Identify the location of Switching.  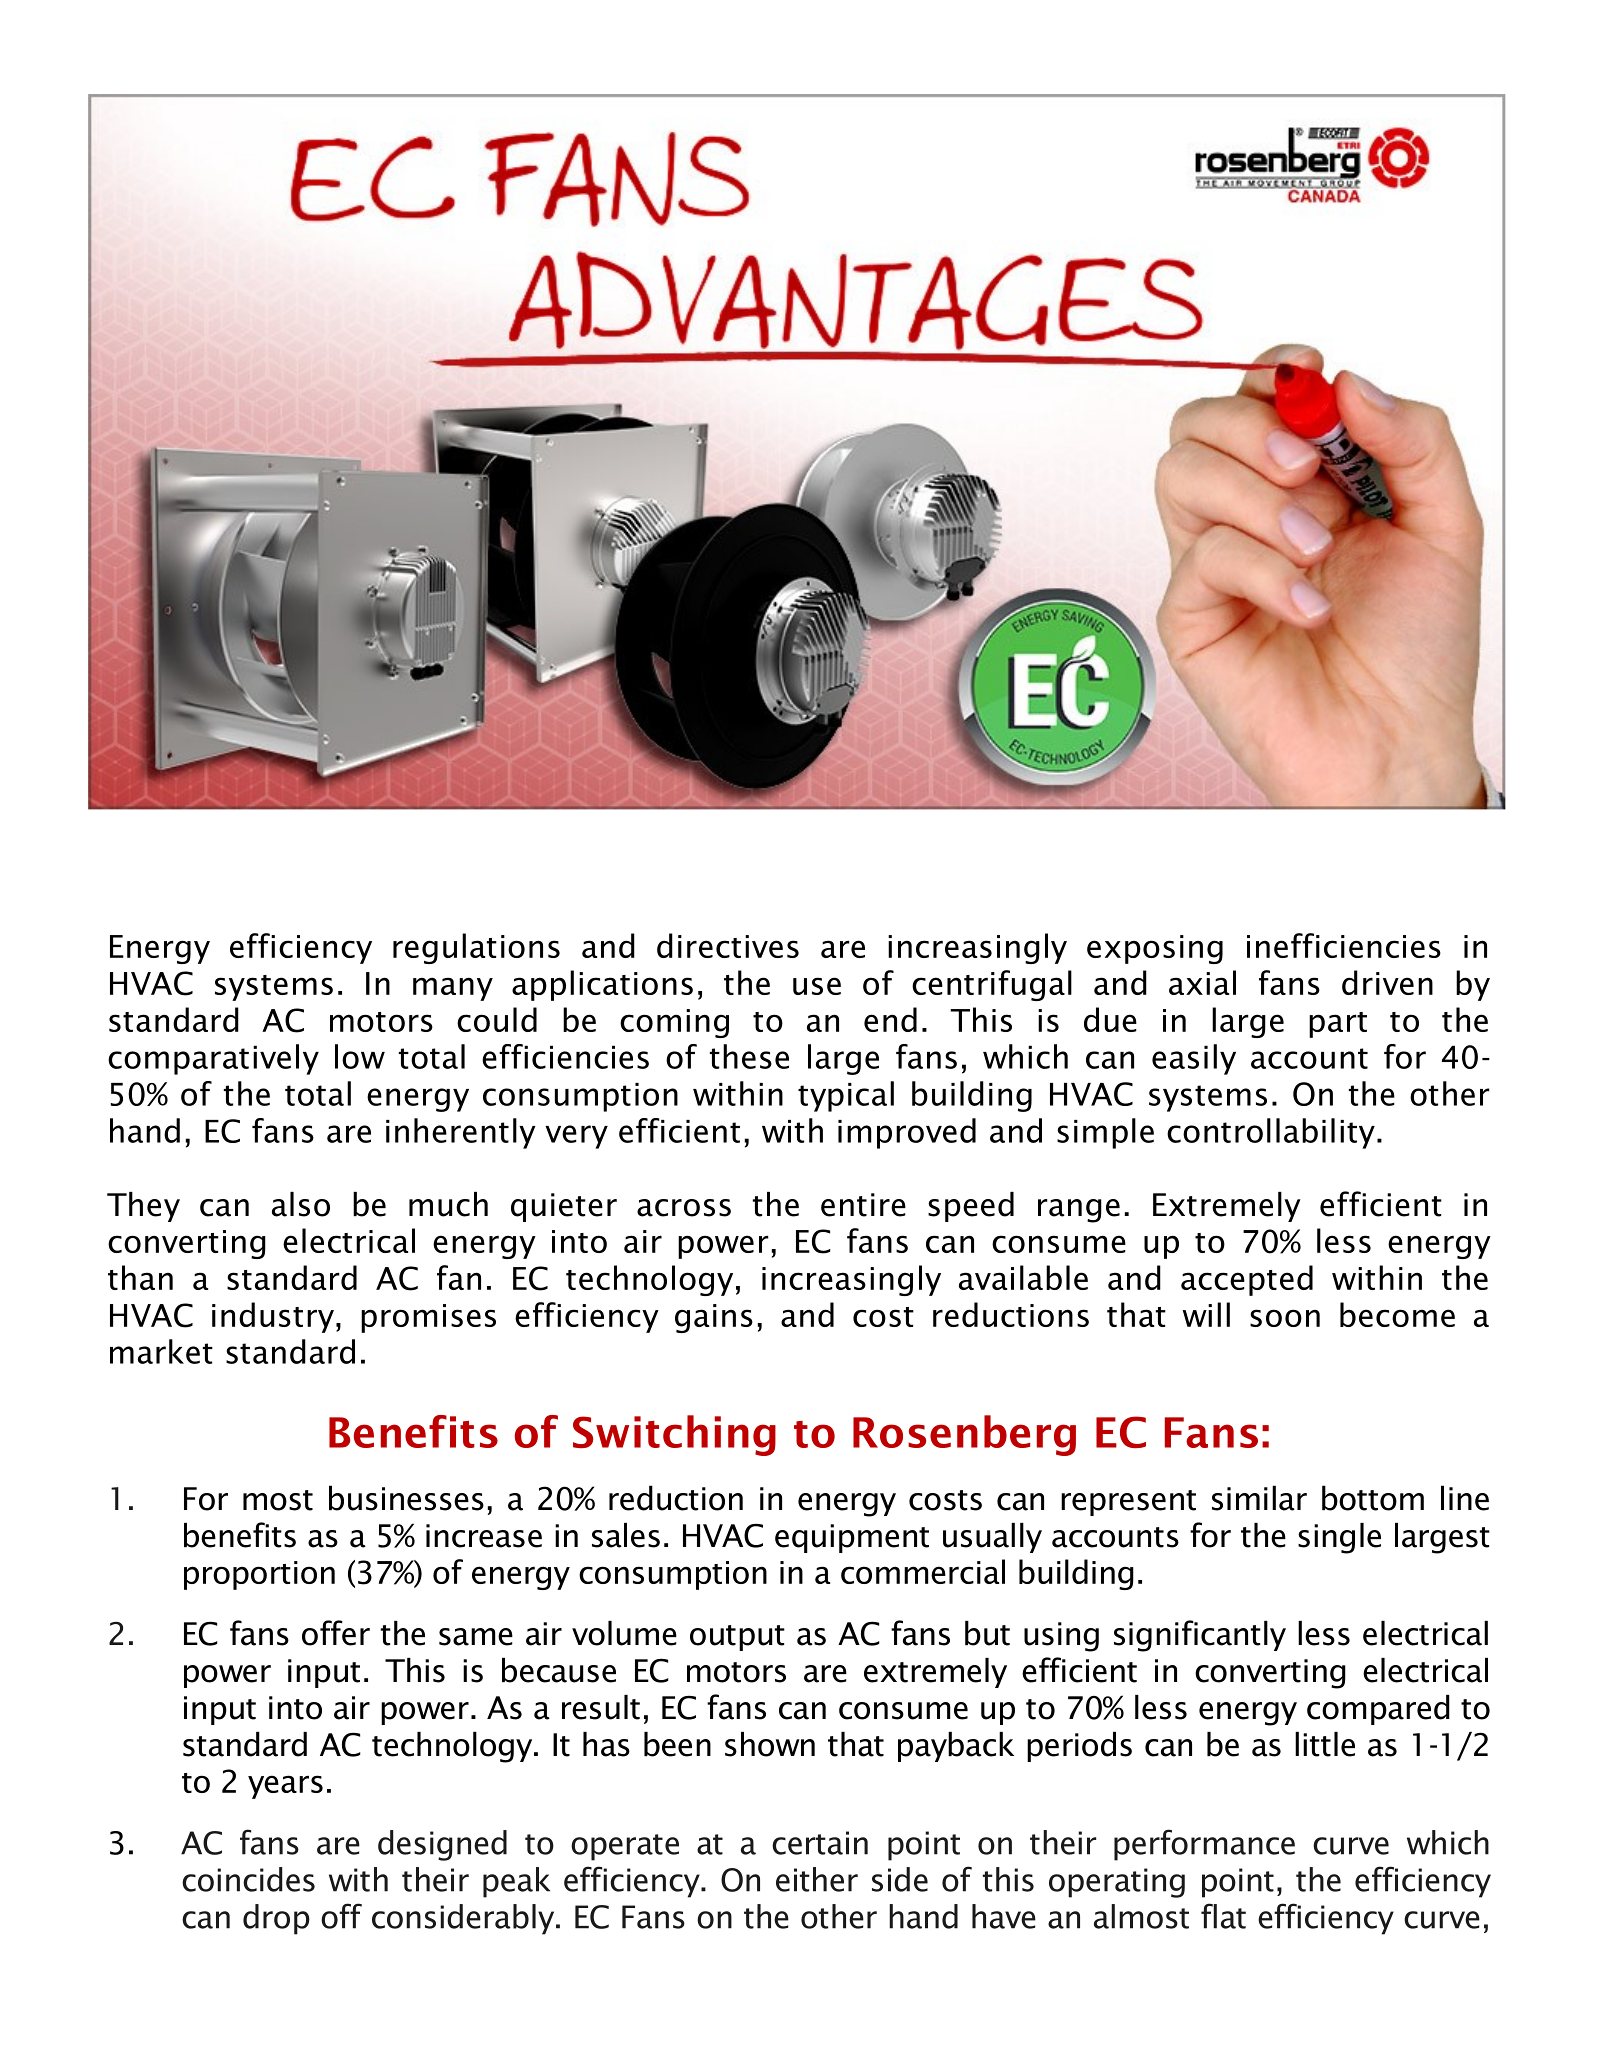
(674, 1435).
